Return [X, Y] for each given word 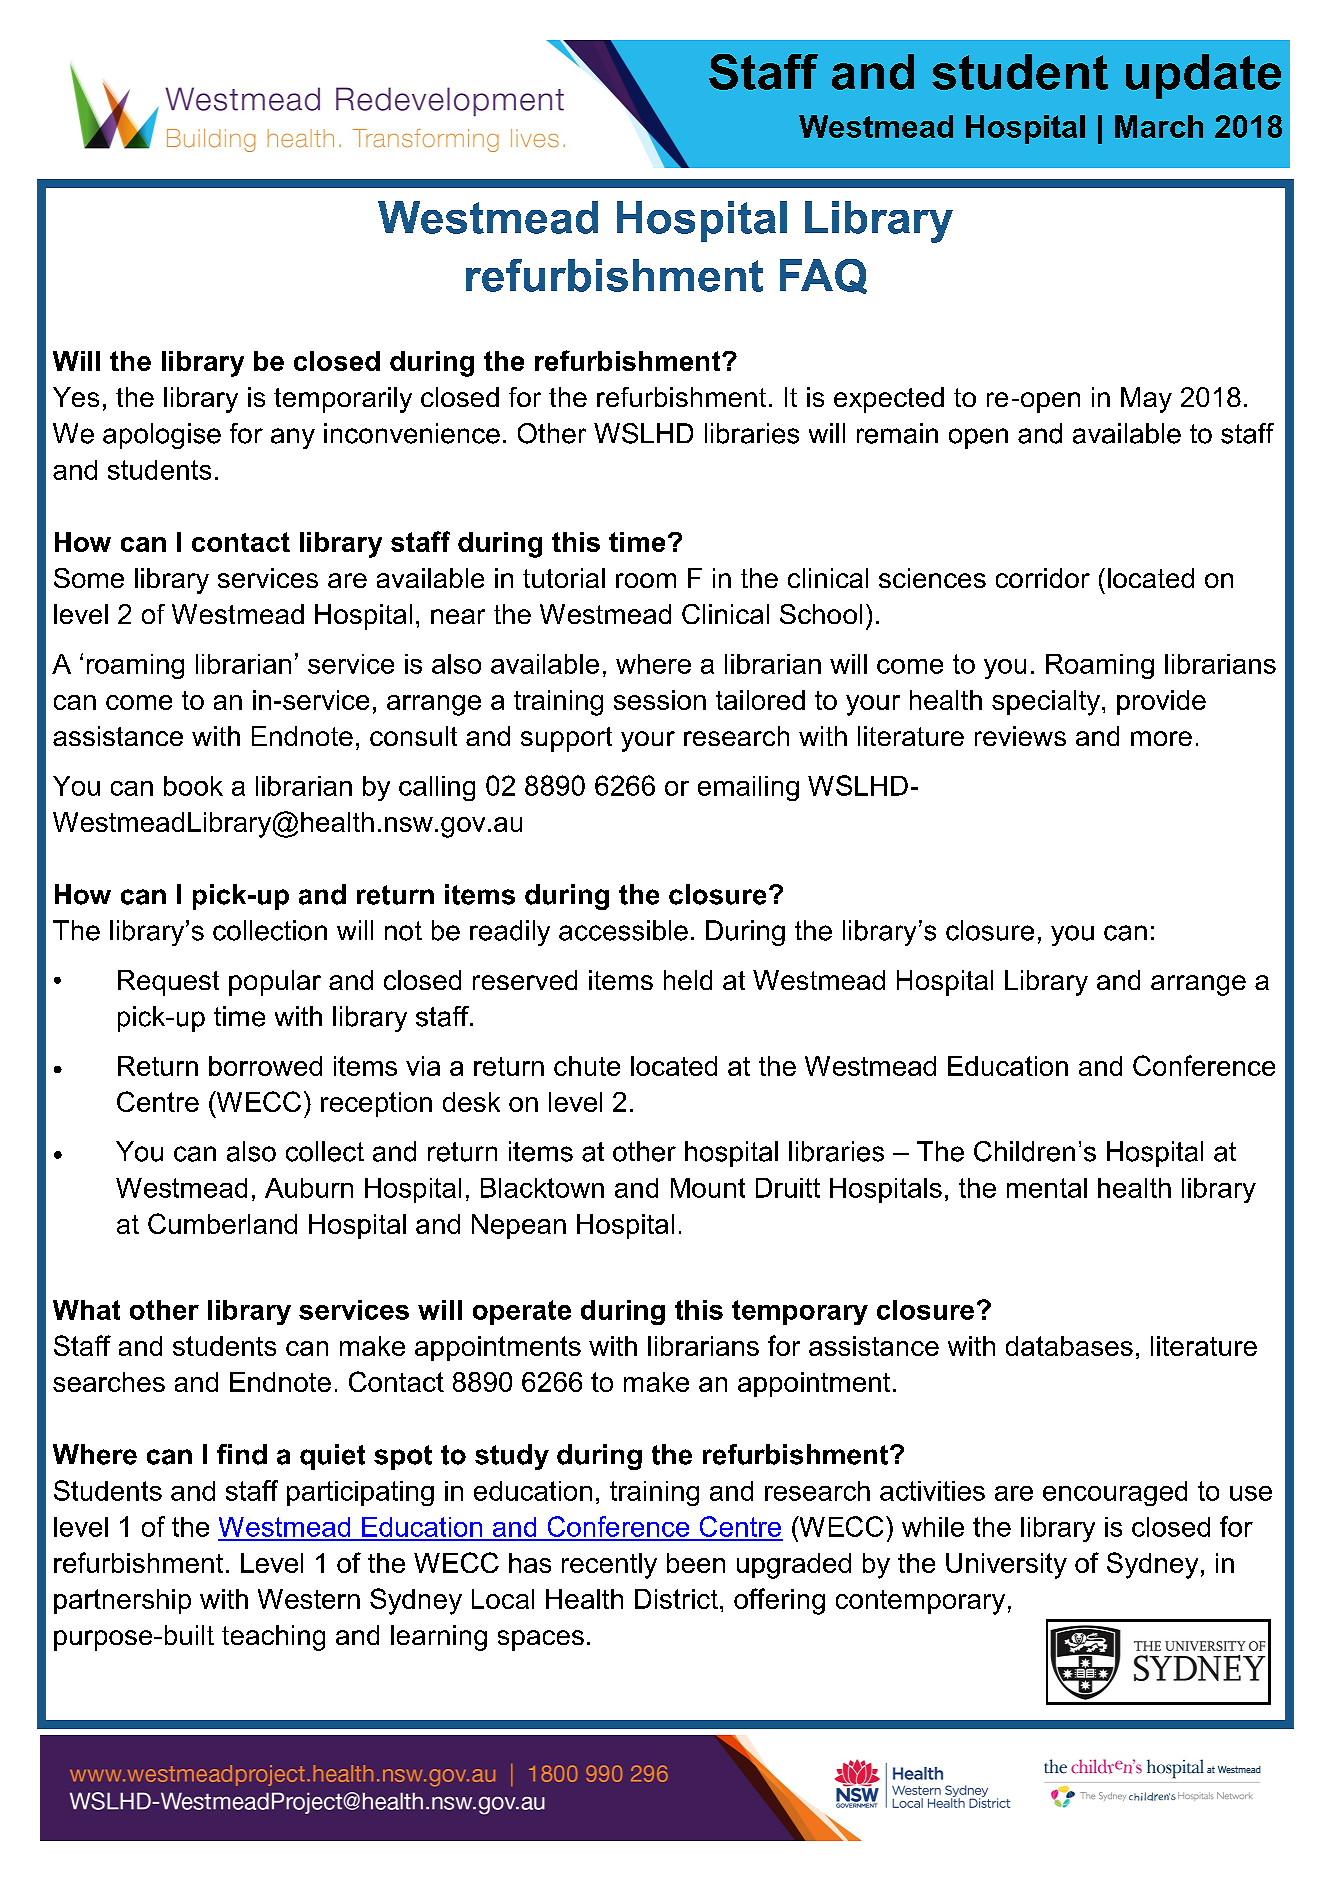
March [1159, 126]
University [1006, 1566]
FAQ [823, 276]
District [676, 1599]
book [193, 786]
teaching [273, 1638]
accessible [623, 930]
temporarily [343, 400]
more [1161, 738]
